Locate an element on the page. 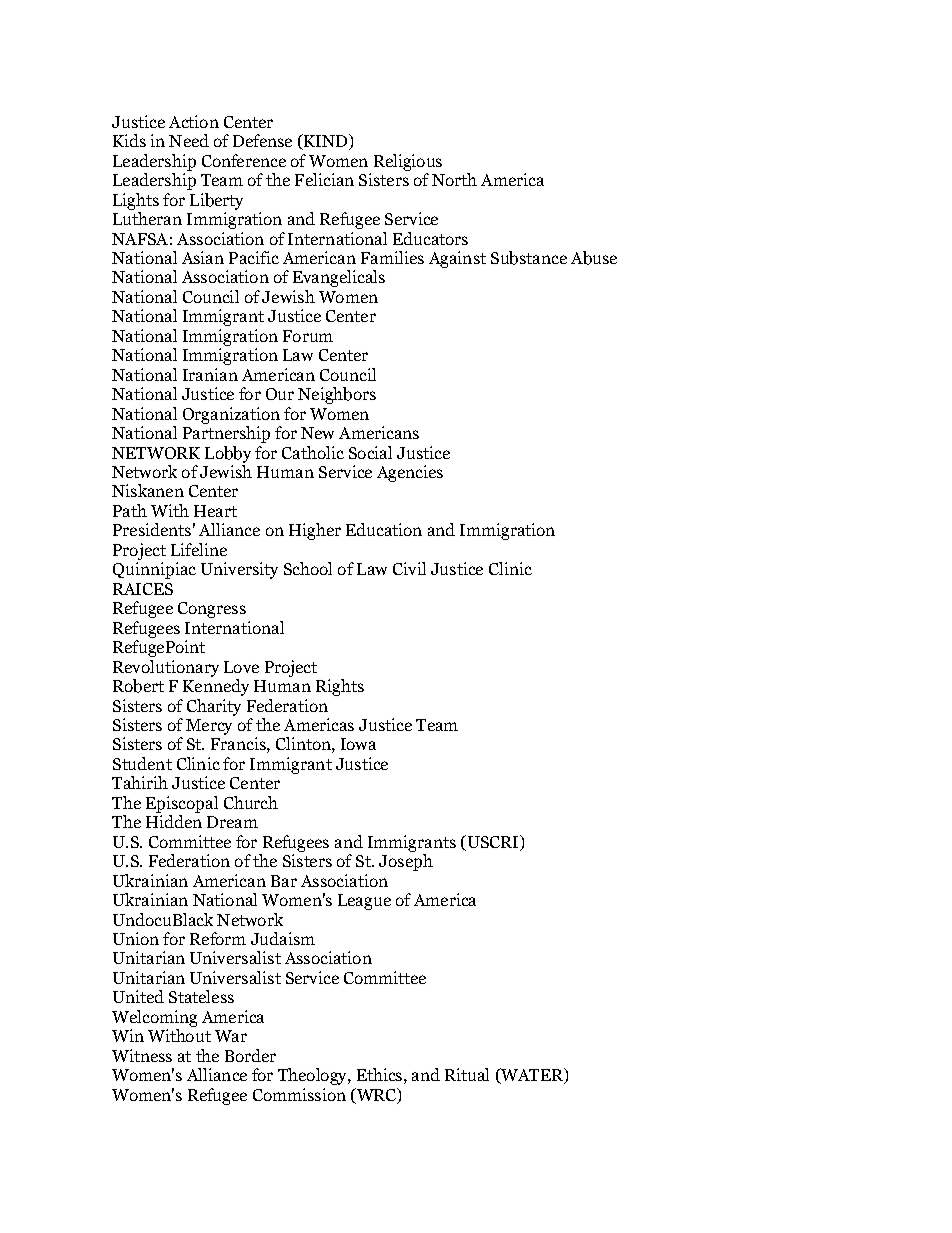  Congress is located at coordinates (212, 610).
